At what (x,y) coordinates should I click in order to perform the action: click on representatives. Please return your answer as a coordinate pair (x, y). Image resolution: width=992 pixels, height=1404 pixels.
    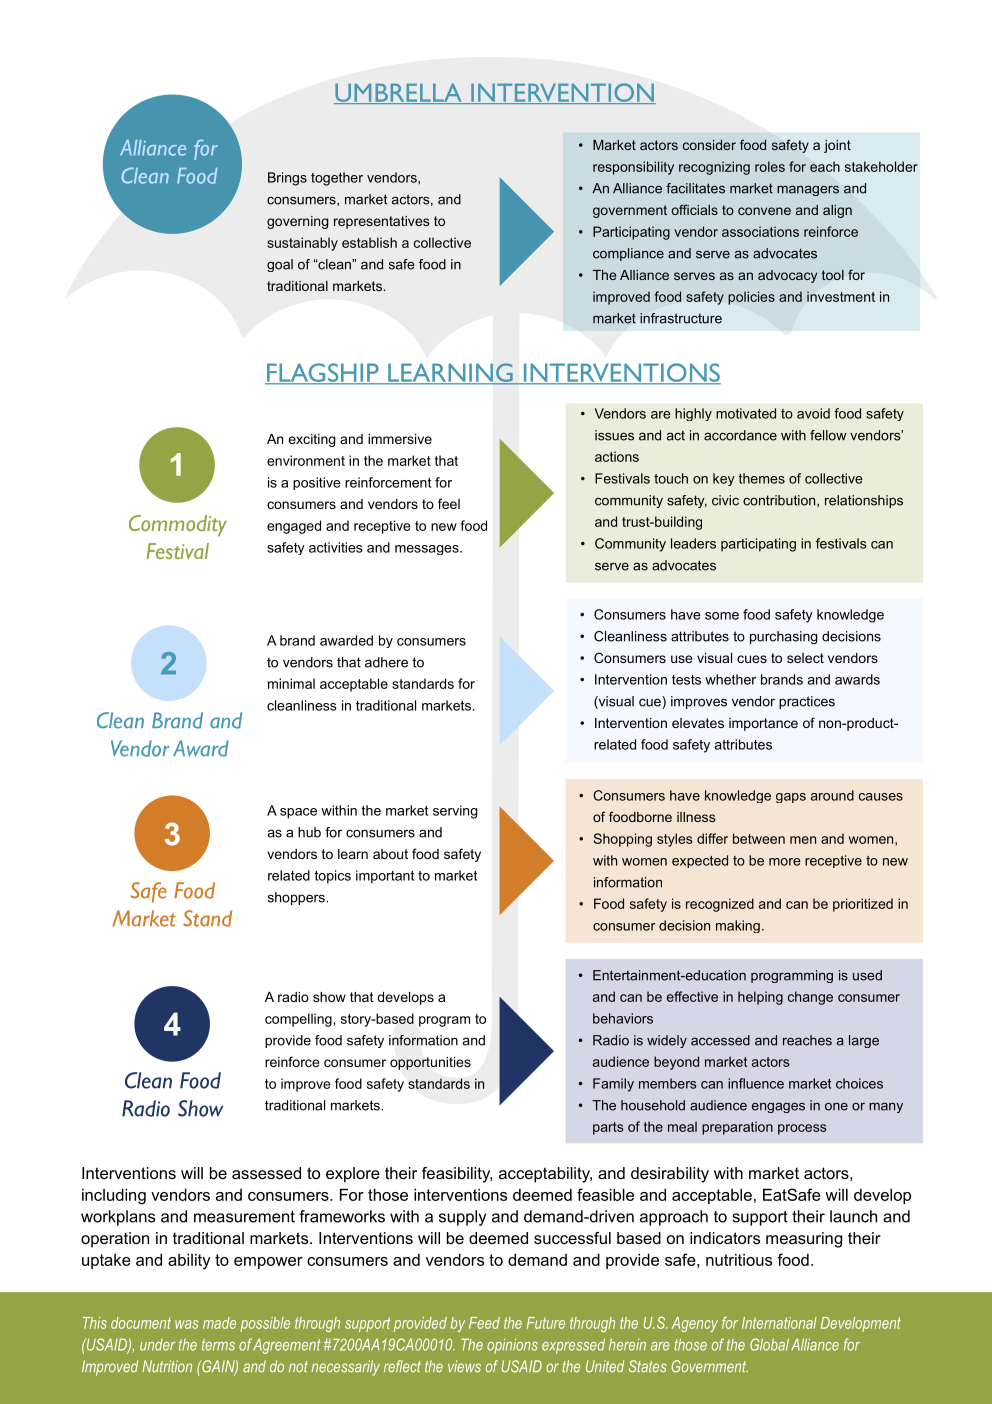
    Looking at the image, I should click on (382, 222).
